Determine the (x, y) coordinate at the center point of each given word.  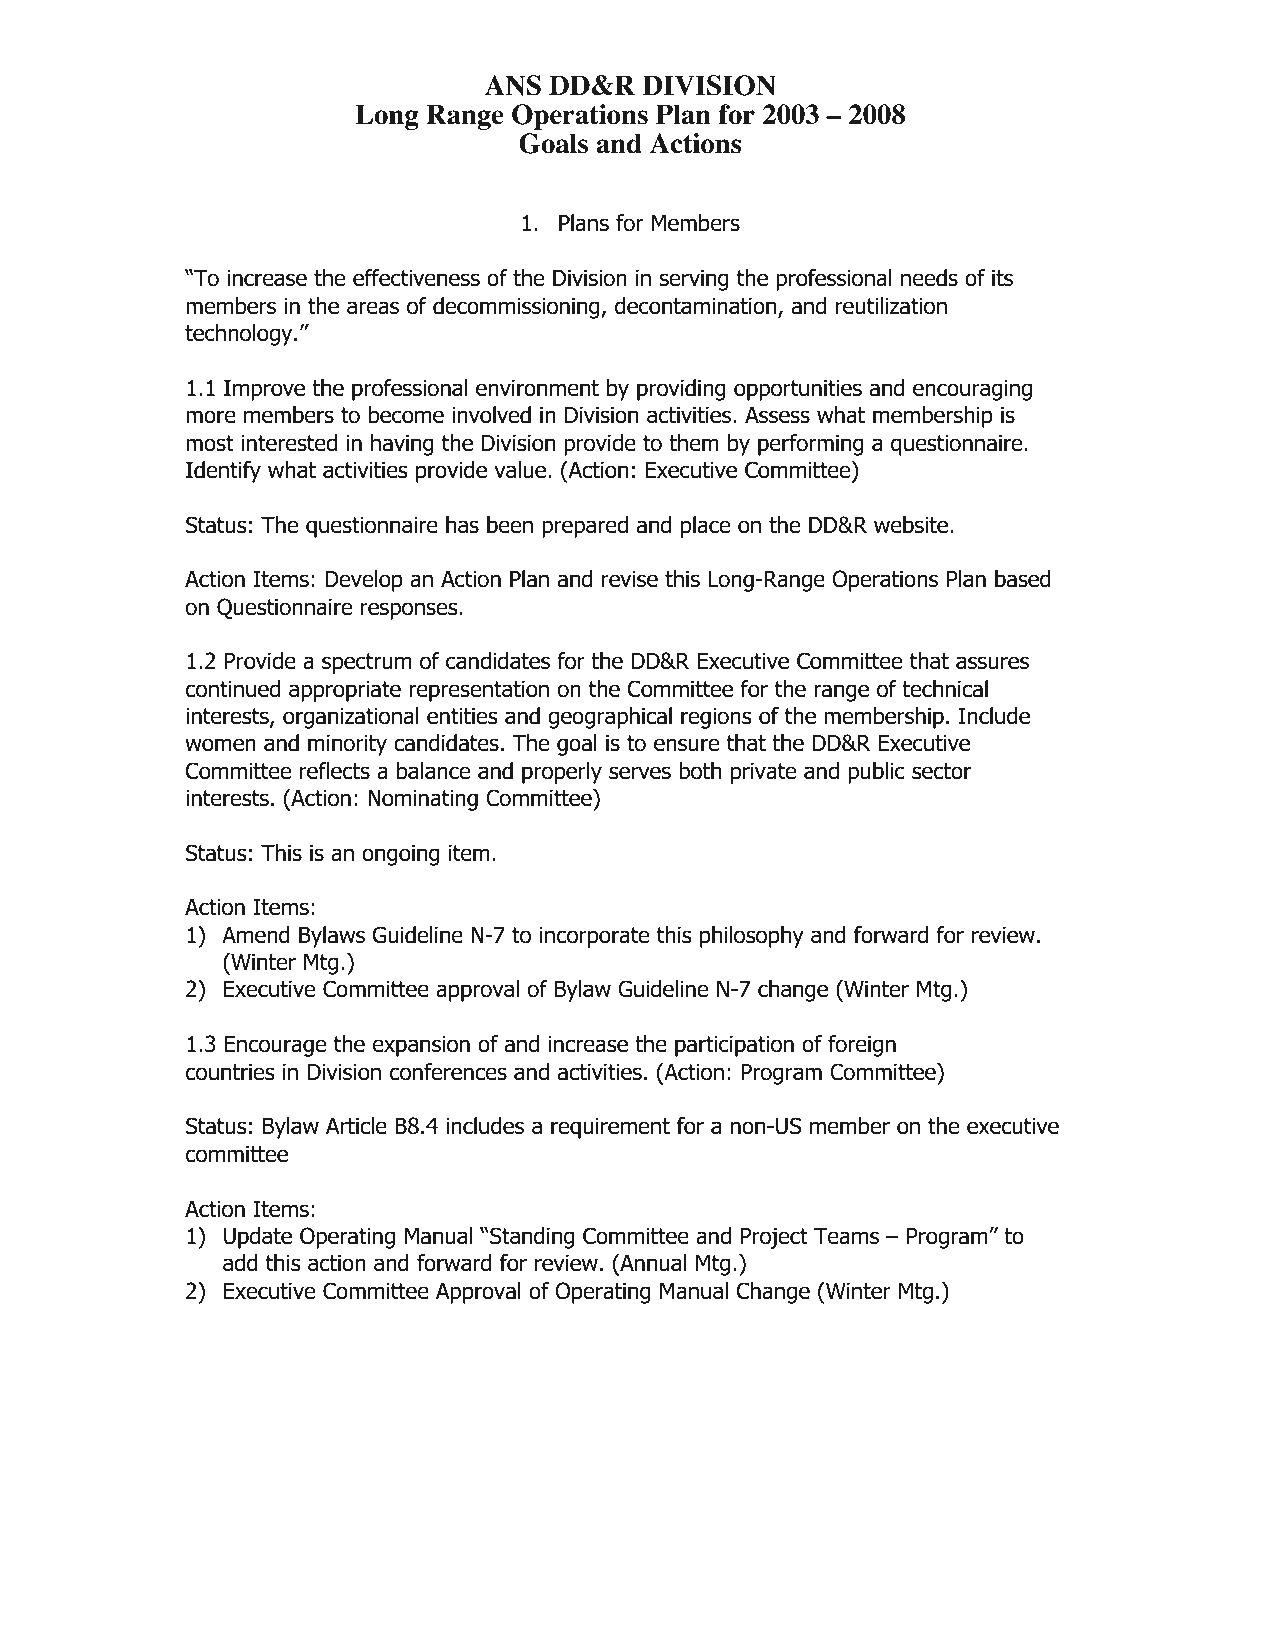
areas (373, 308)
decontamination (697, 307)
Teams (846, 1236)
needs (929, 278)
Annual (652, 1263)
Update (258, 1238)
